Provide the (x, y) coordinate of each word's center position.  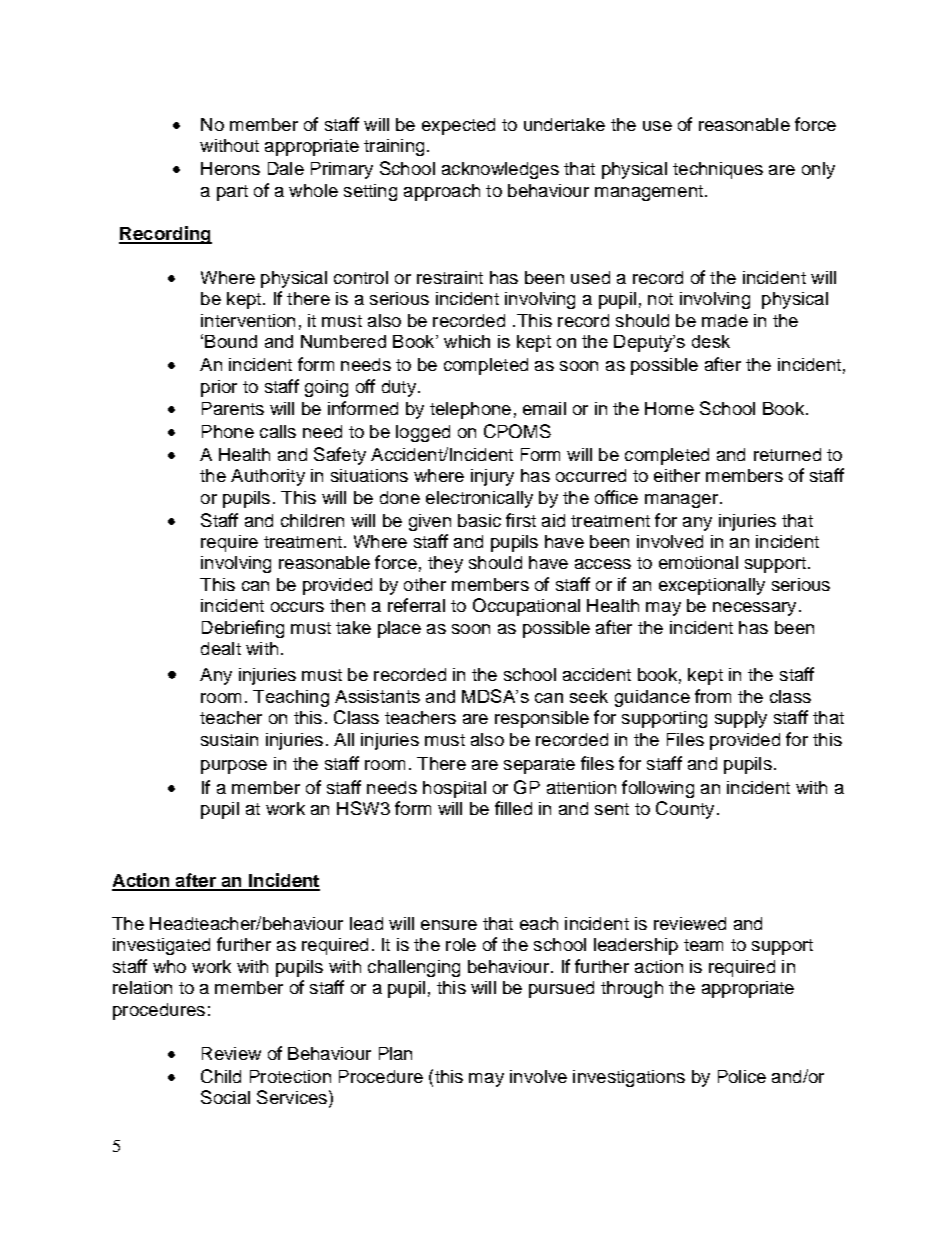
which (467, 341)
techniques (718, 170)
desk (711, 341)
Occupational (526, 607)
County (685, 810)
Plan (395, 1053)
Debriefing (243, 629)
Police (742, 1076)
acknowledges (500, 170)
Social (225, 1097)
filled (513, 808)
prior (219, 388)
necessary (754, 609)
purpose (234, 767)
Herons (230, 168)
